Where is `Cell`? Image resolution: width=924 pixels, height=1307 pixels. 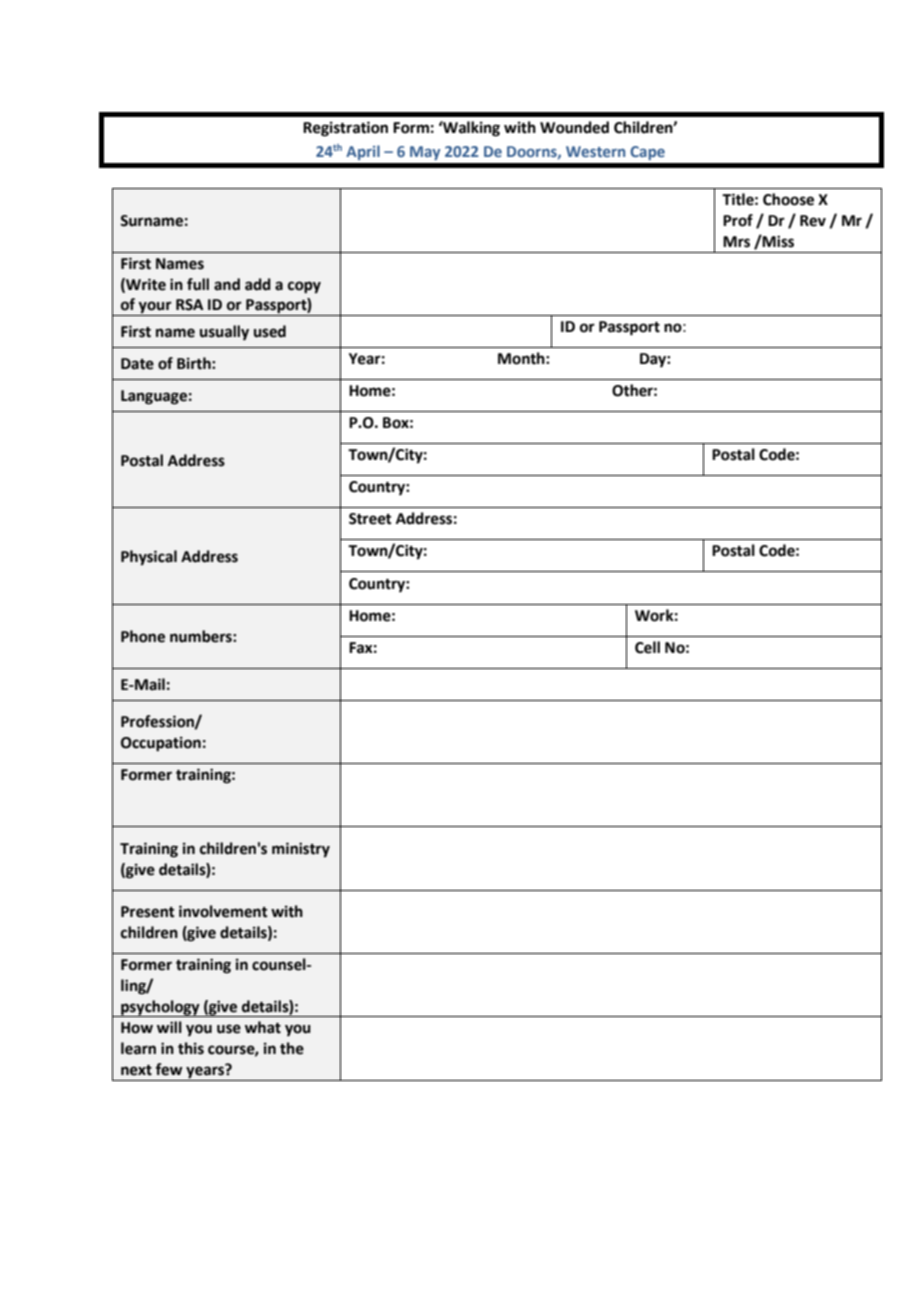 Cell is located at coordinates (647, 647).
